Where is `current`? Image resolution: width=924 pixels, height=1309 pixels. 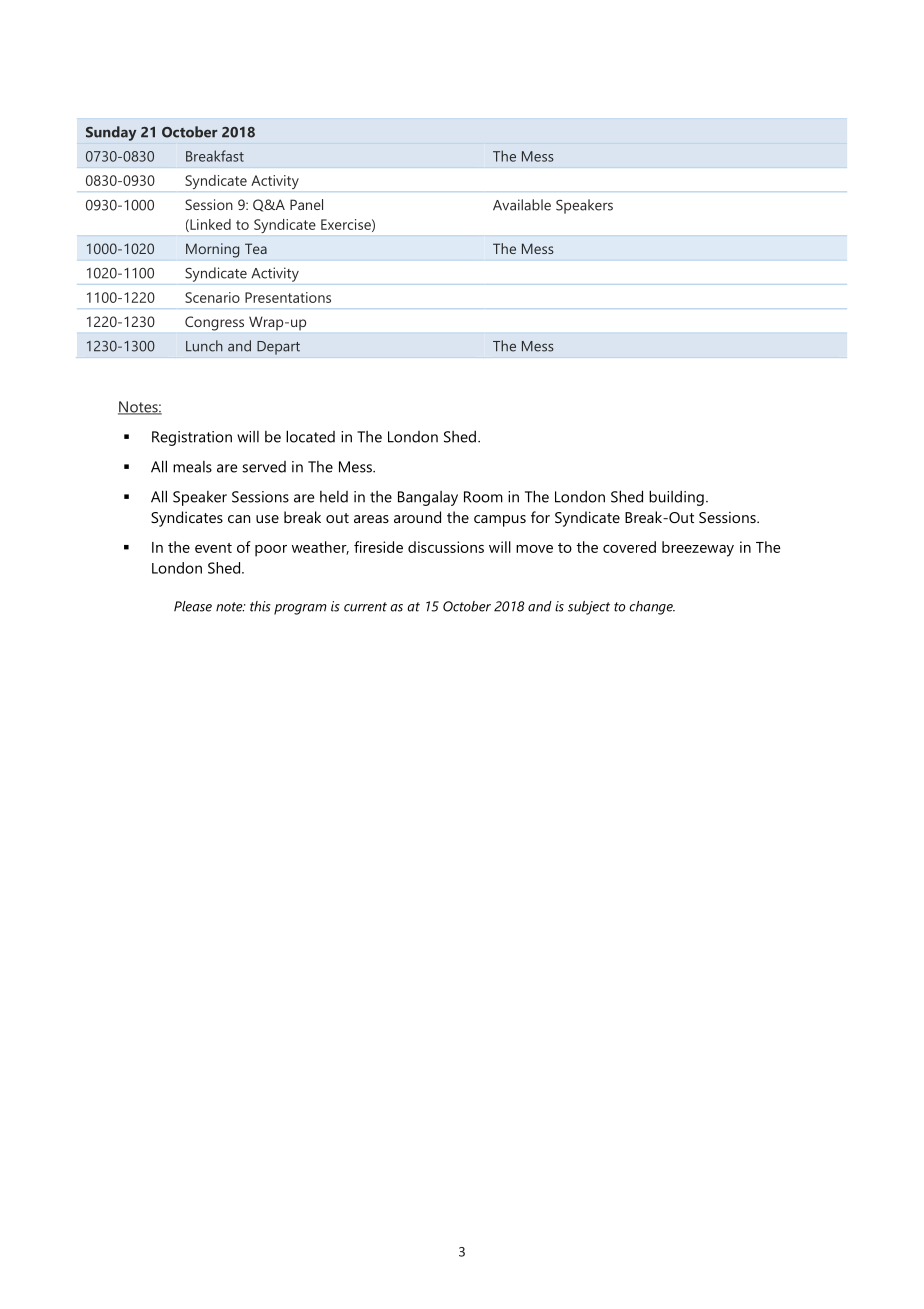 current is located at coordinates (365, 607).
